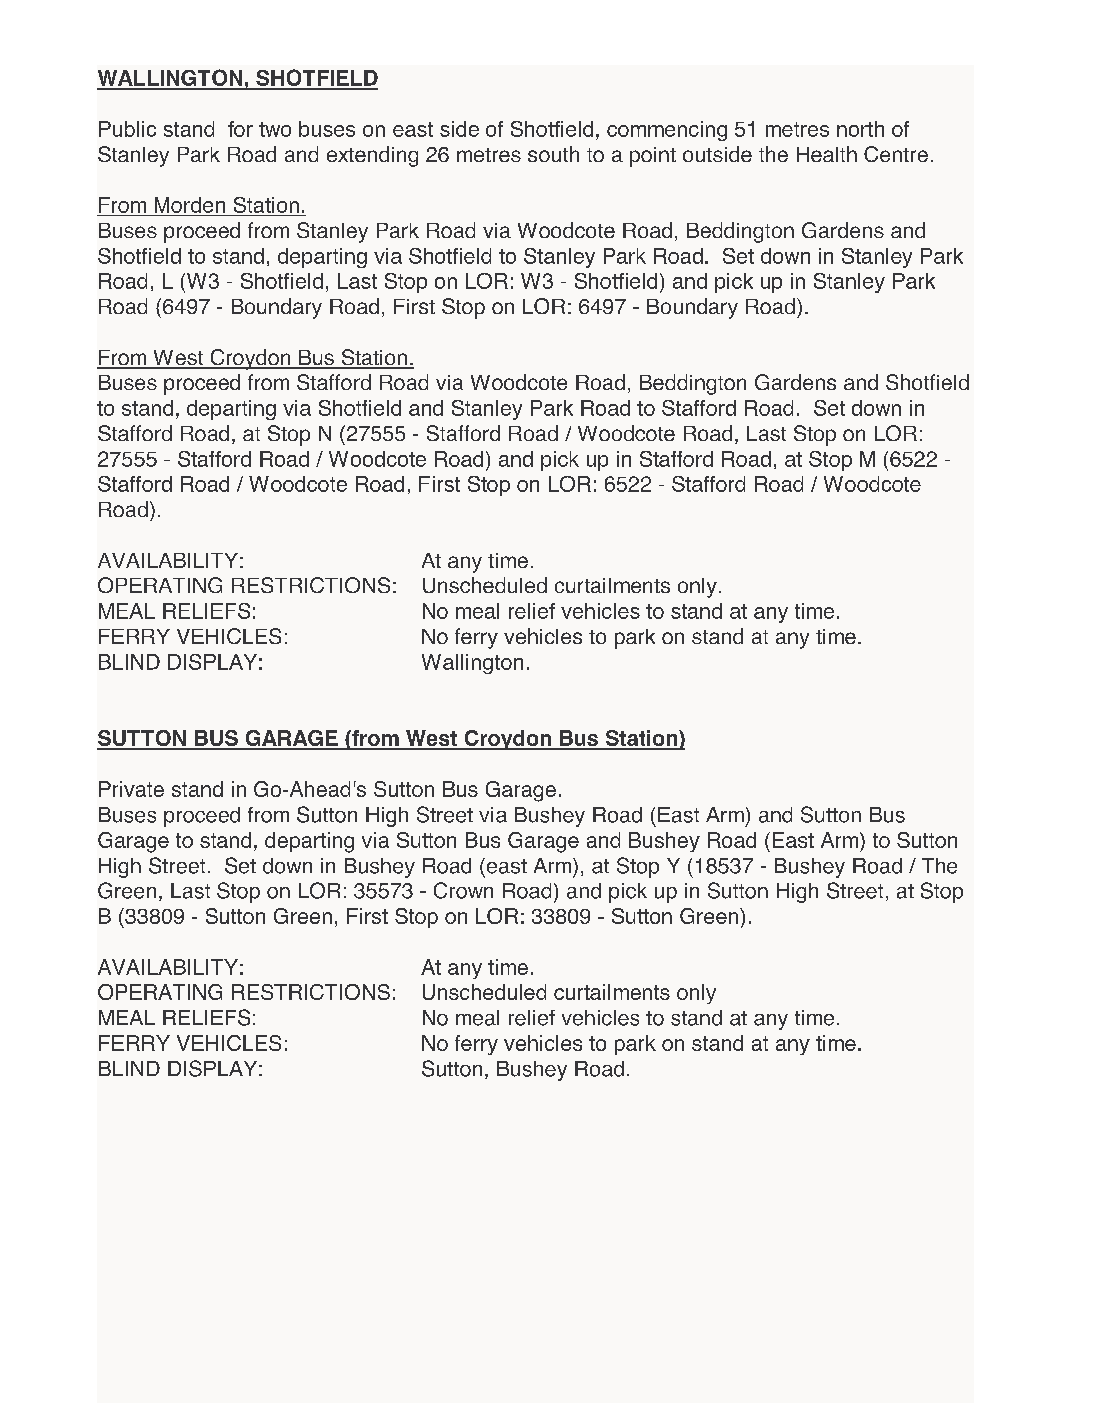 The width and height of the document is (1101, 1425). I want to click on two, so click(275, 129).
